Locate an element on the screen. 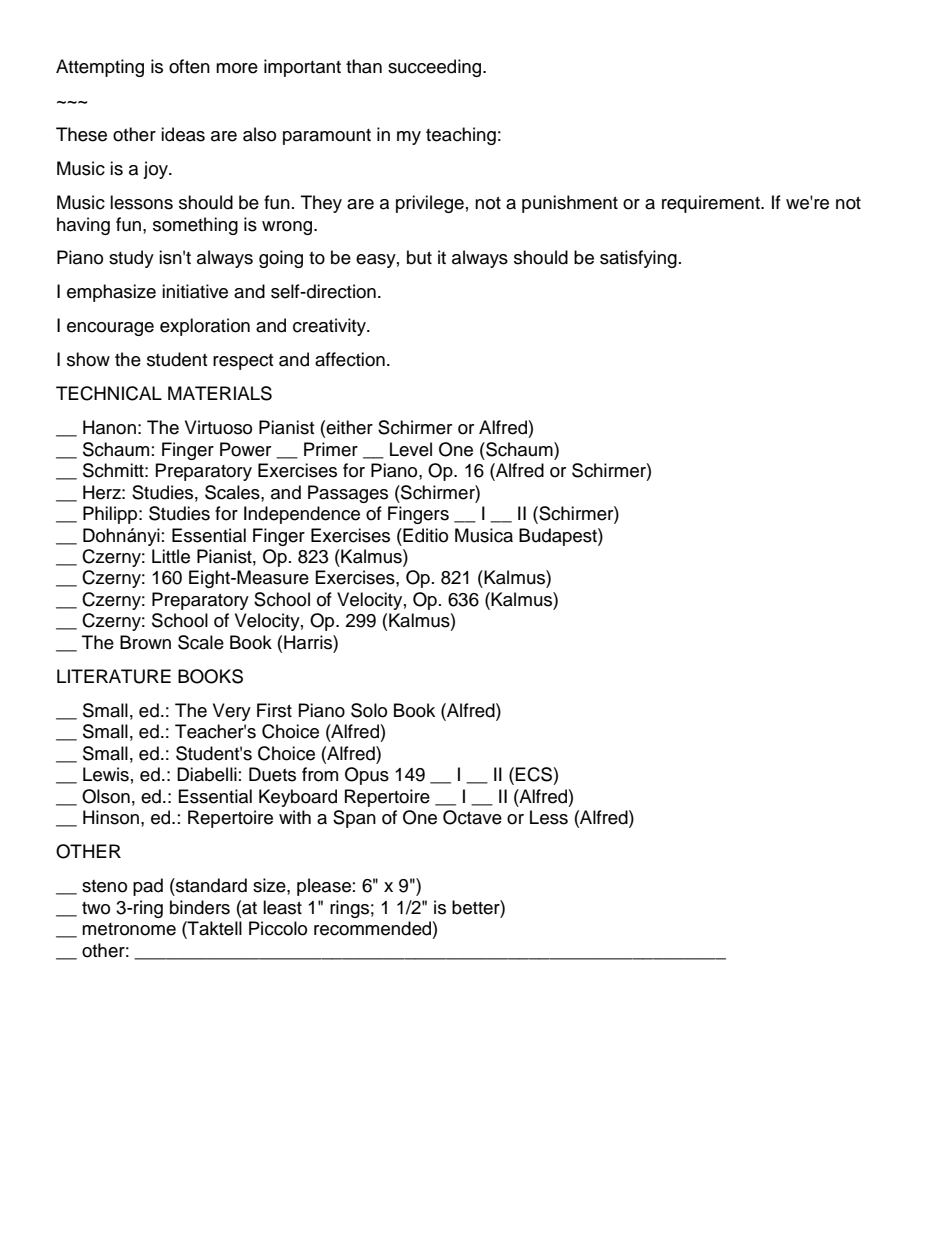 The width and height of the screenshot is (952, 1233). often is located at coordinates (189, 66).
